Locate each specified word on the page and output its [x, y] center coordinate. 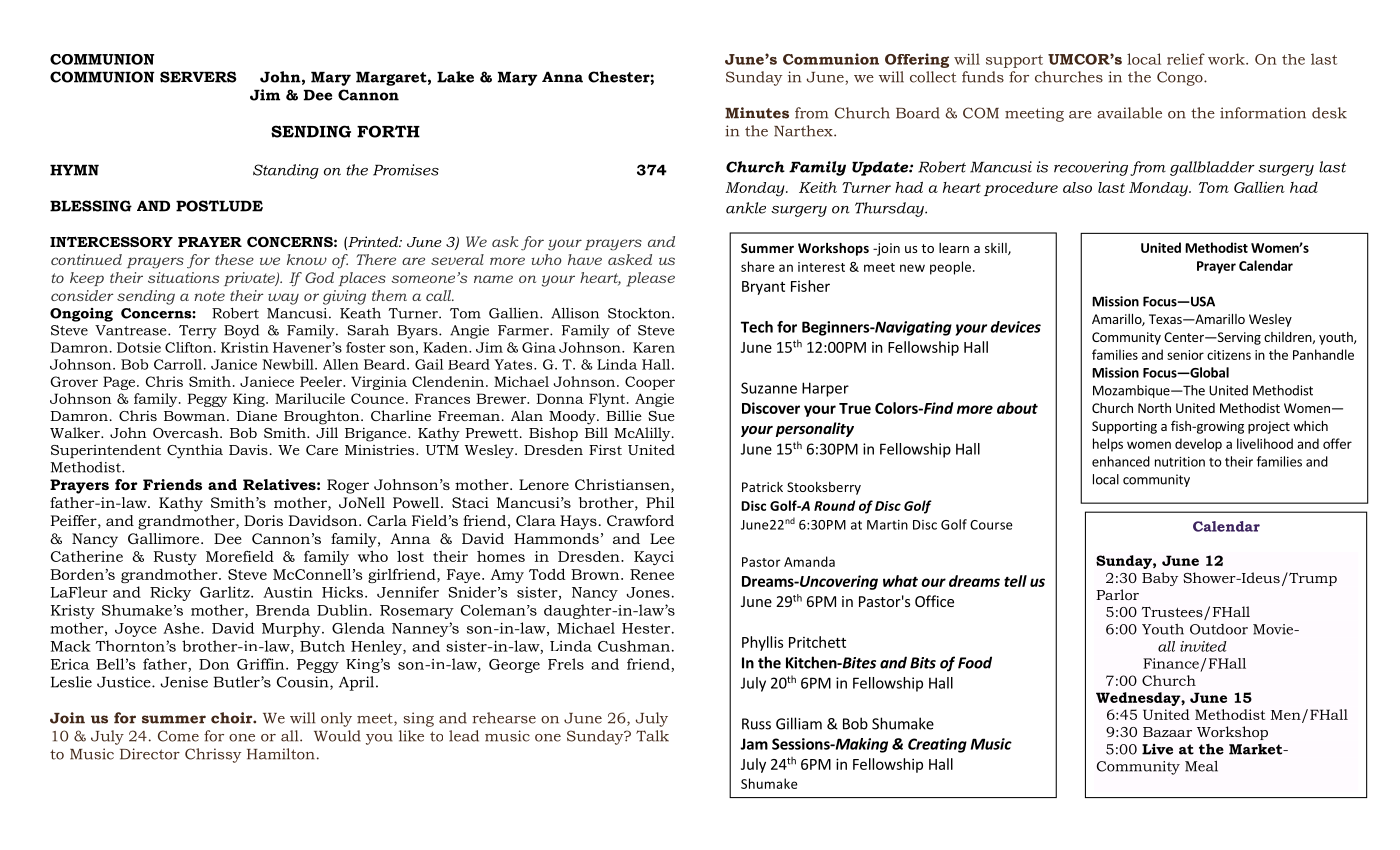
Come [178, 736]
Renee [652, 574]
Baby [1160, 579]
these [234, 259]
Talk [652, 736]
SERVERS [198, 77]
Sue [661, 416]
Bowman [196, 416]
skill [997, 249]
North [1154, 408]
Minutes [757, 113]
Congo [1181, 78]
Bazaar [1167, 732]
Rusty [175, 558]
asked [630, 259]
